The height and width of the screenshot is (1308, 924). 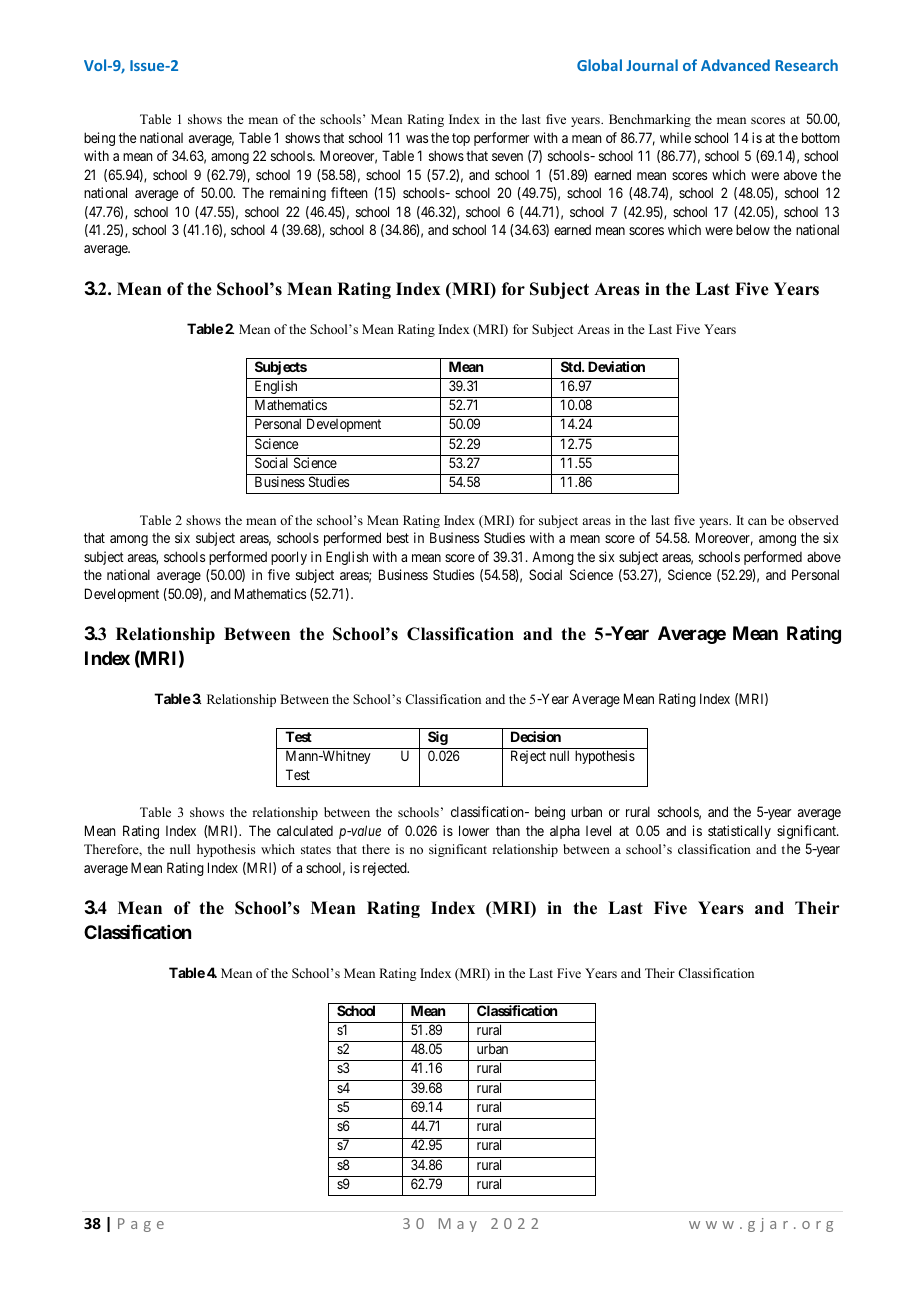 I want to click on Decision, so click(x=536, y=736).
